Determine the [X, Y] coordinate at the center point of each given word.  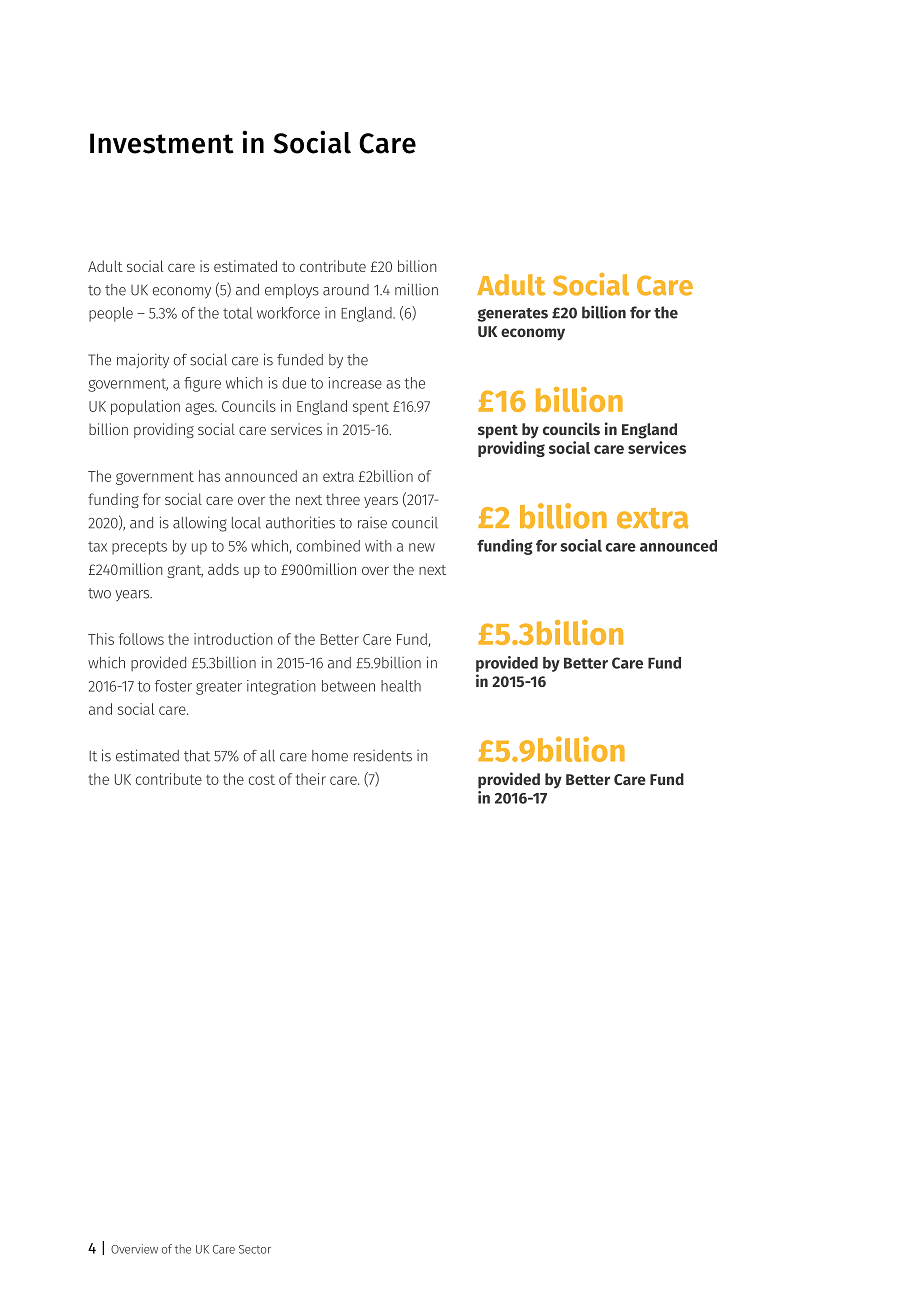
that [197, 756]
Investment [162, 143]
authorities [300, 522]
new [422, 547]
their [311, 779]
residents [383, 756]
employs [292, 291]
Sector [255, 1249]
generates [512, 315]
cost [262, 780]
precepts [139, 548]
